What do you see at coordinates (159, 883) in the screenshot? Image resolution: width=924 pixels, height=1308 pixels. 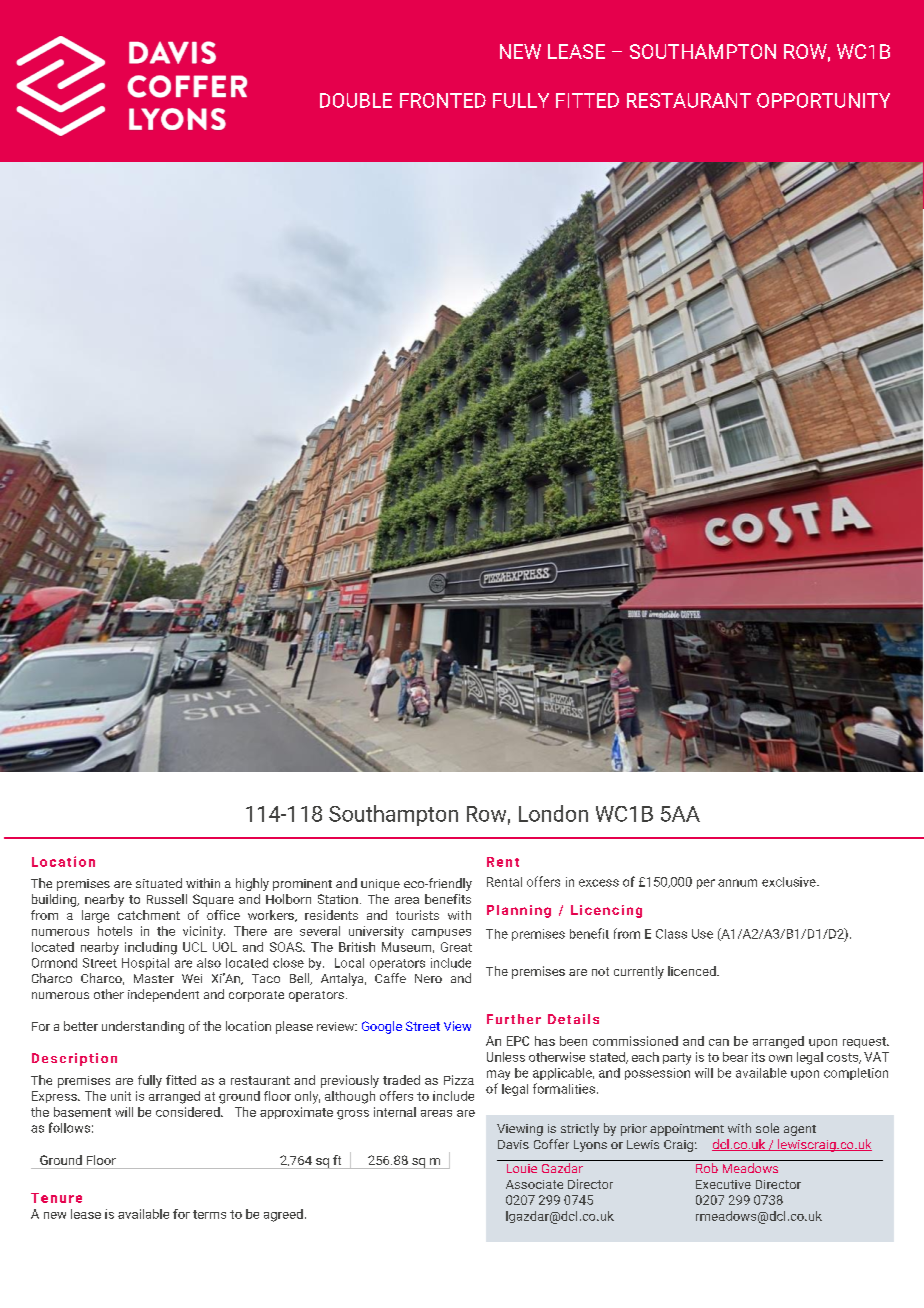 I see `situated` at bounding box center [159, 883].
